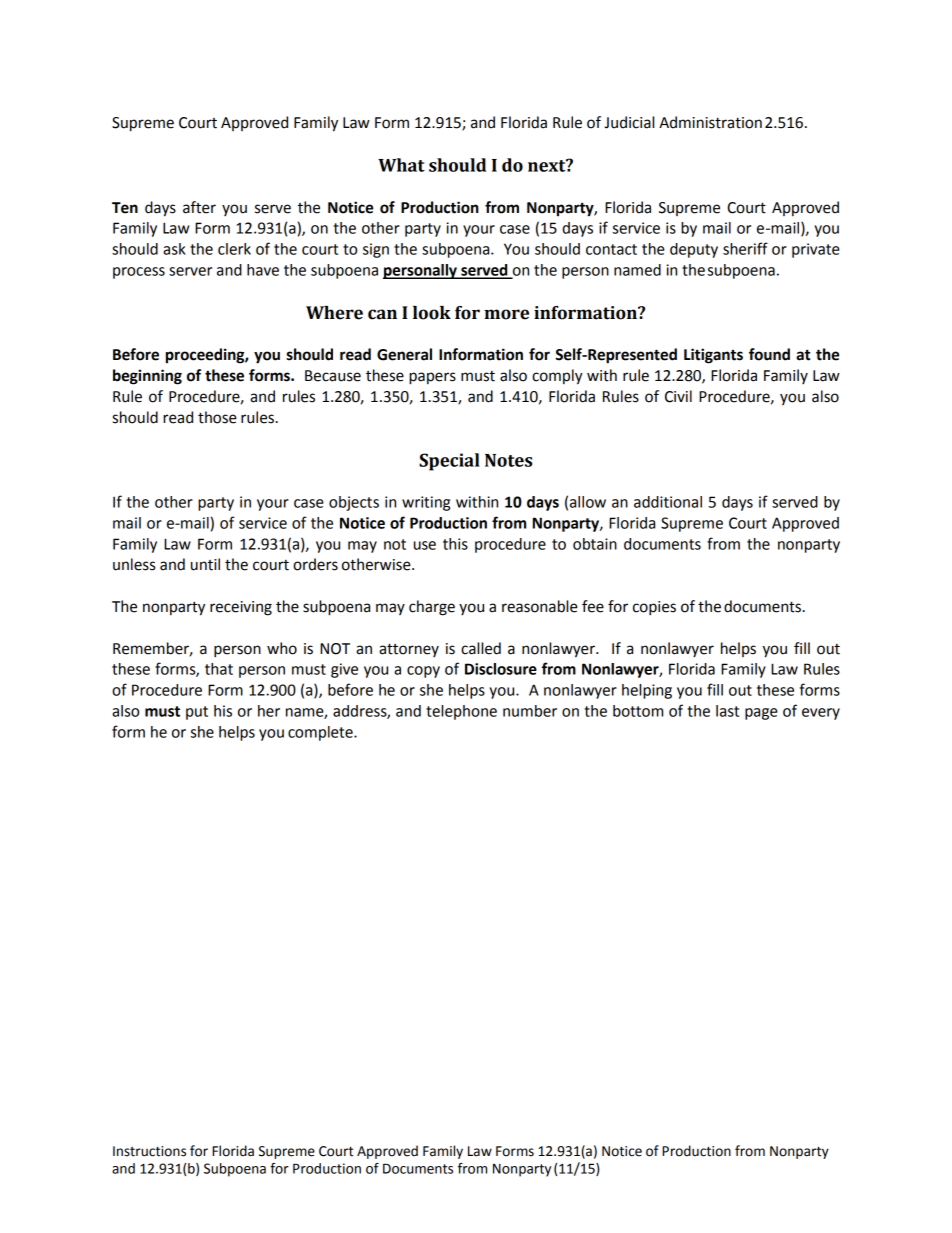 The height and width of the screenshot is (1233, 952). Describe the element at coordinates (219, 669) in the screenshot. I see `that` at that location.
